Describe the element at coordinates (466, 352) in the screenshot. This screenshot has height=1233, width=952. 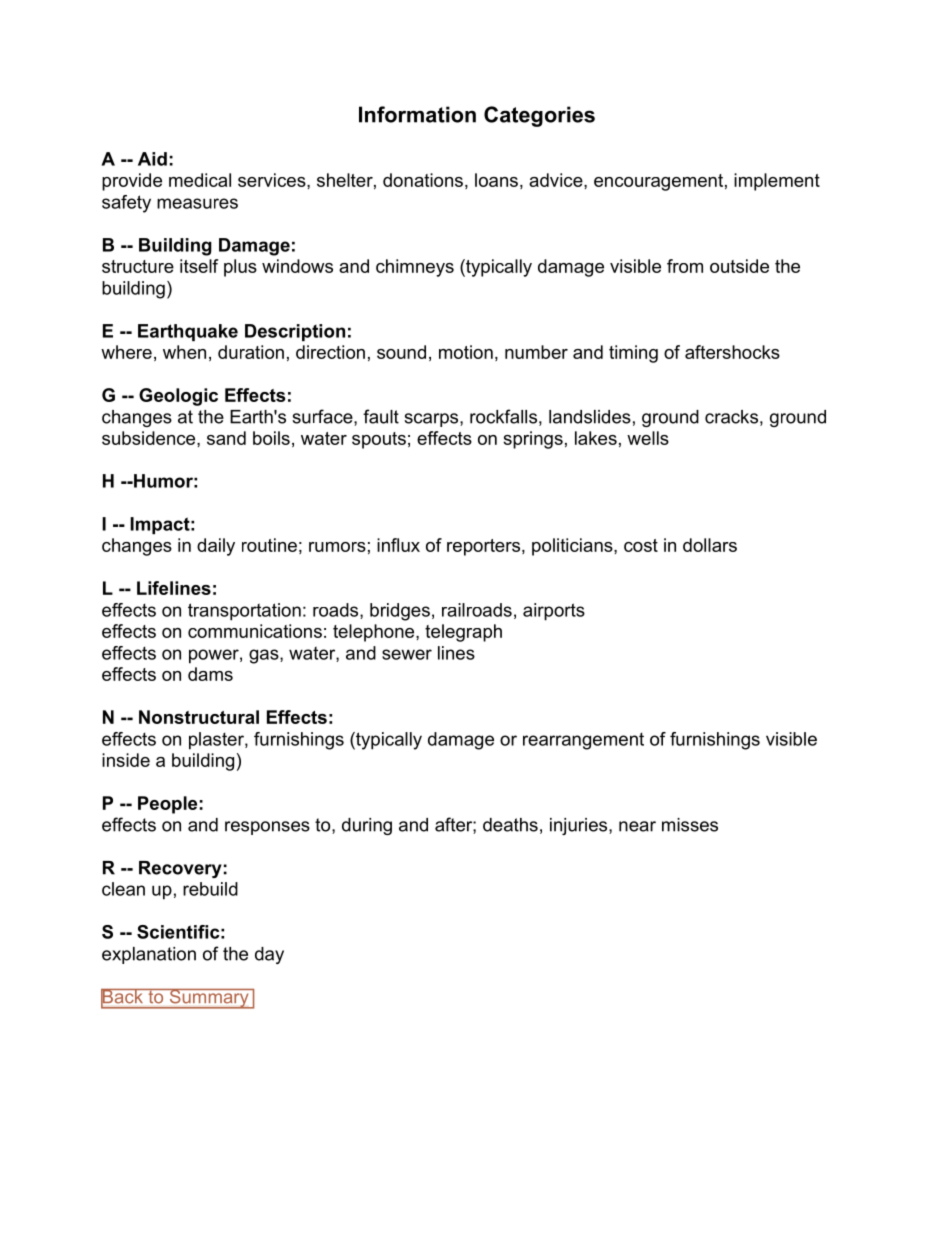
I see `motion` at that location.
